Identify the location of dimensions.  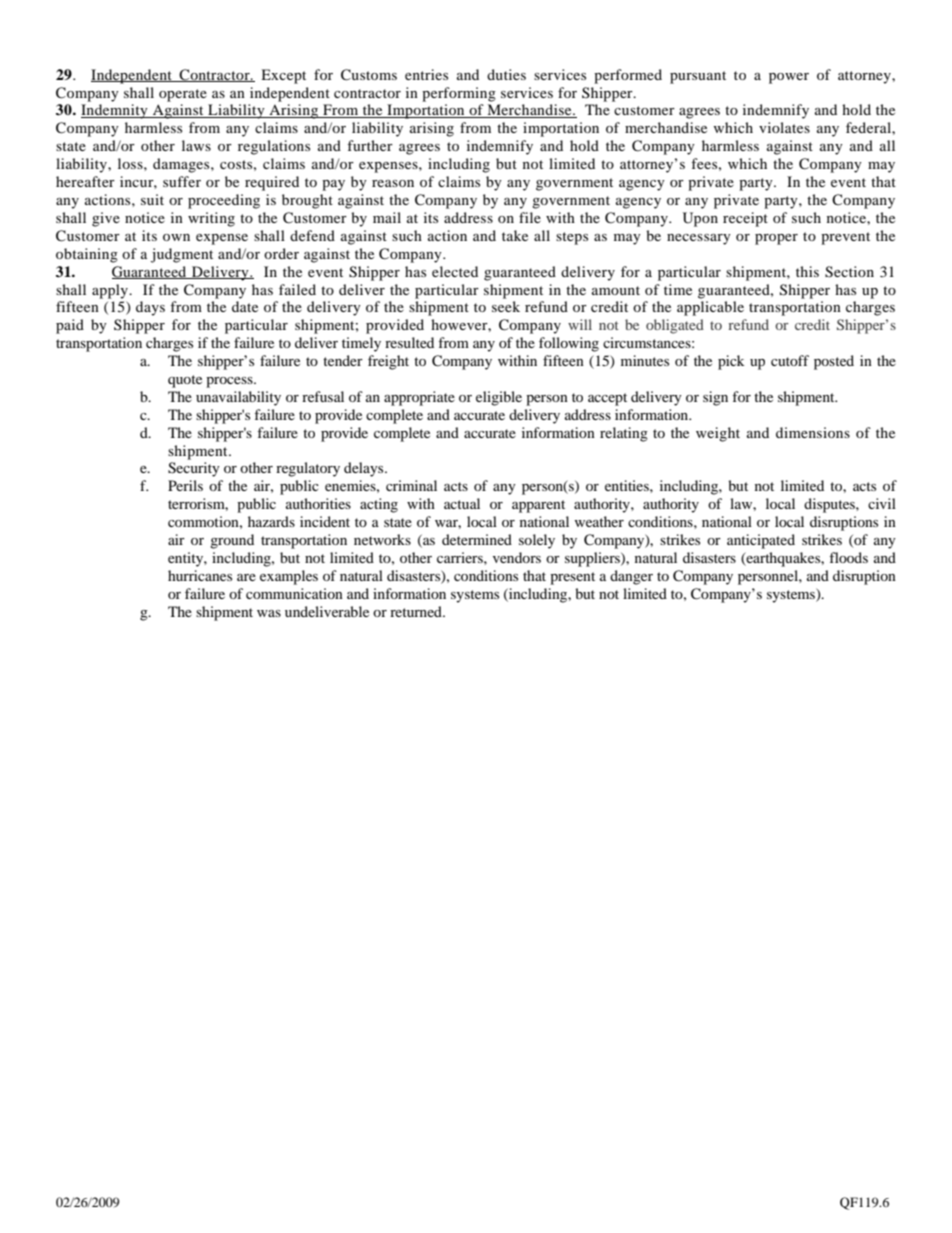
(813, 432).
